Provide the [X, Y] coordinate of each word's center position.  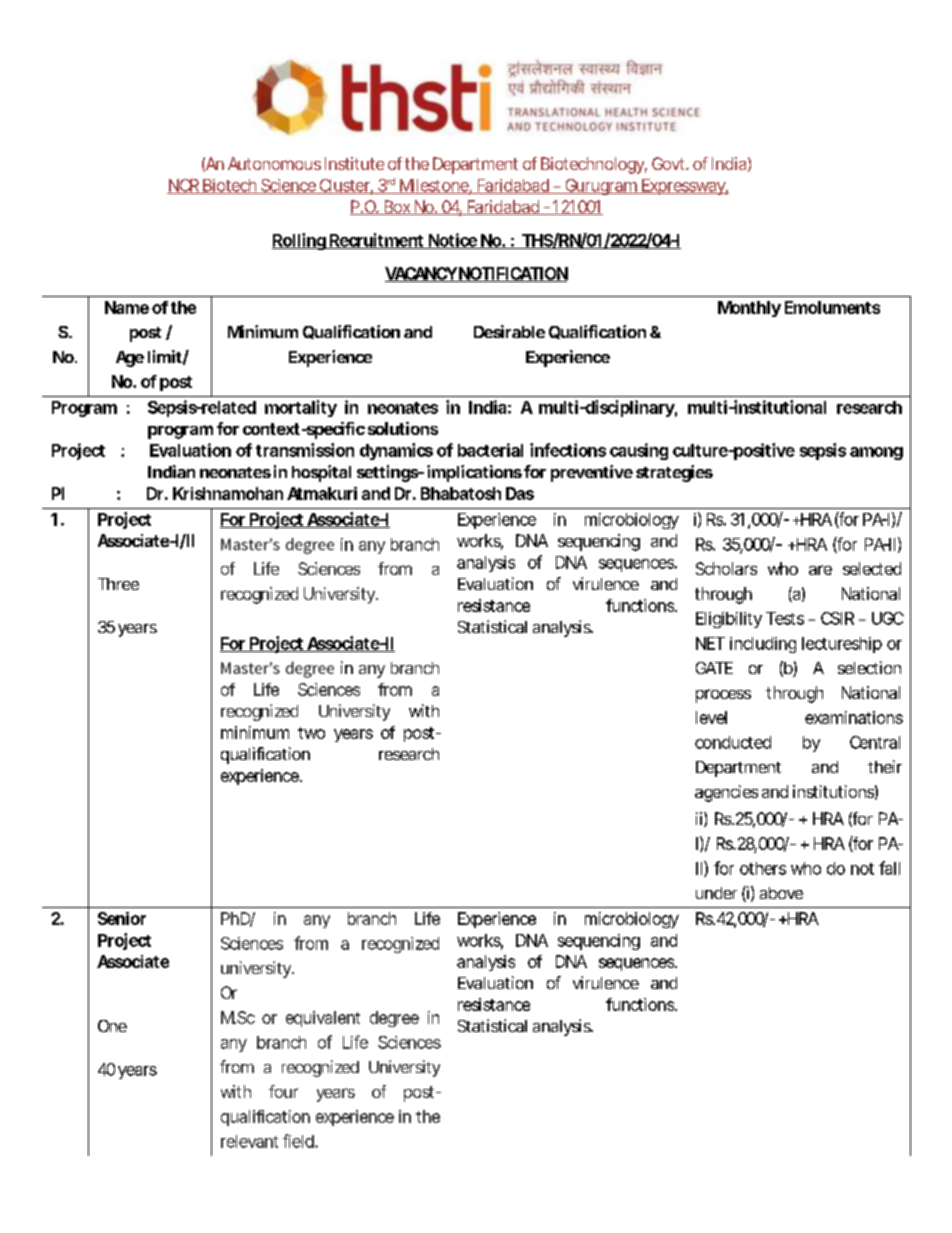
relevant [249, 1141]
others [763, 868]
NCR [184, 186]
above [781, 893]
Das [520, 493]
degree [394, 1019]
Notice [453, 241]
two [311, 733]
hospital [321, 473]
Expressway [684, 187]
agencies [726, 793]
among [876, 453]
